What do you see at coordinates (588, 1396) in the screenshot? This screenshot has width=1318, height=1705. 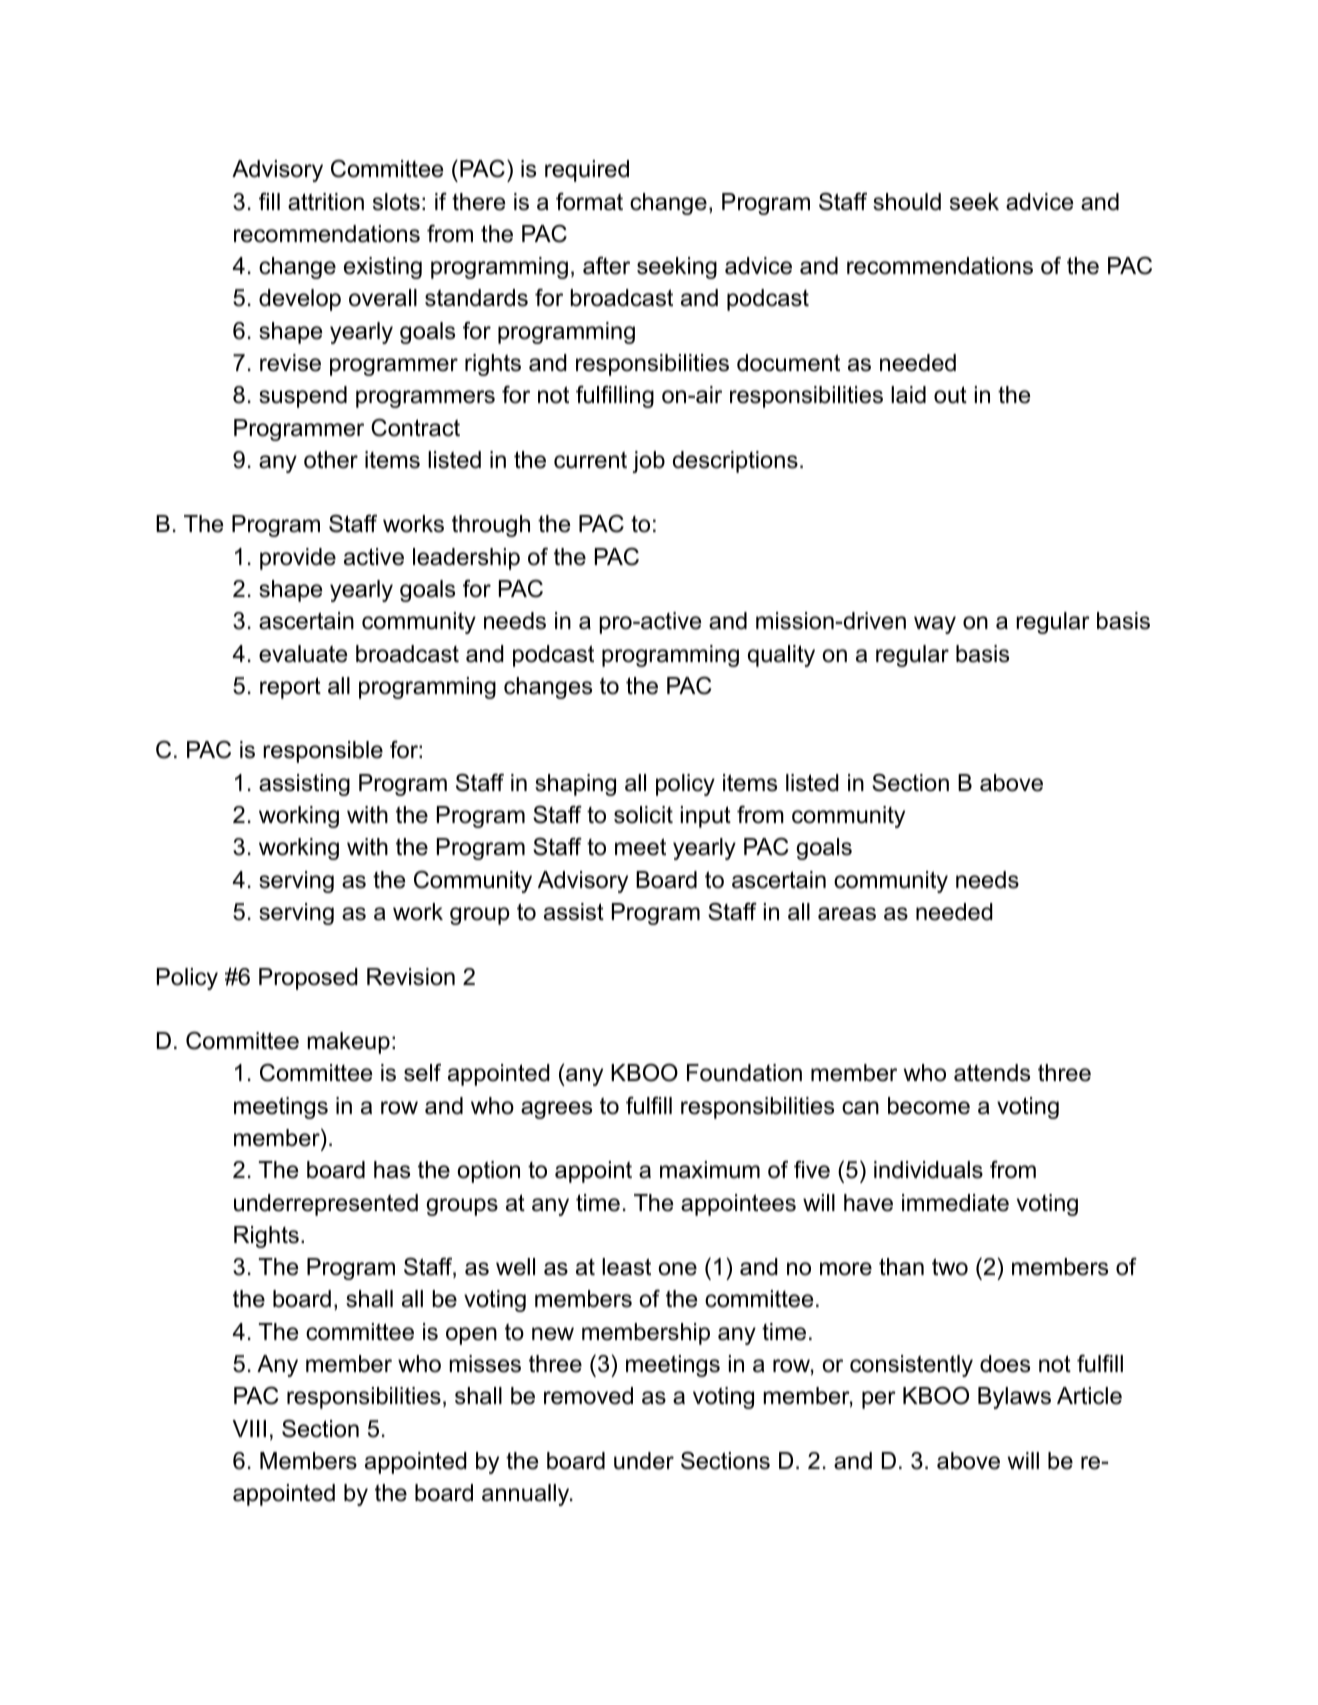 I see `removed` at bounding box center [588, 1396].
